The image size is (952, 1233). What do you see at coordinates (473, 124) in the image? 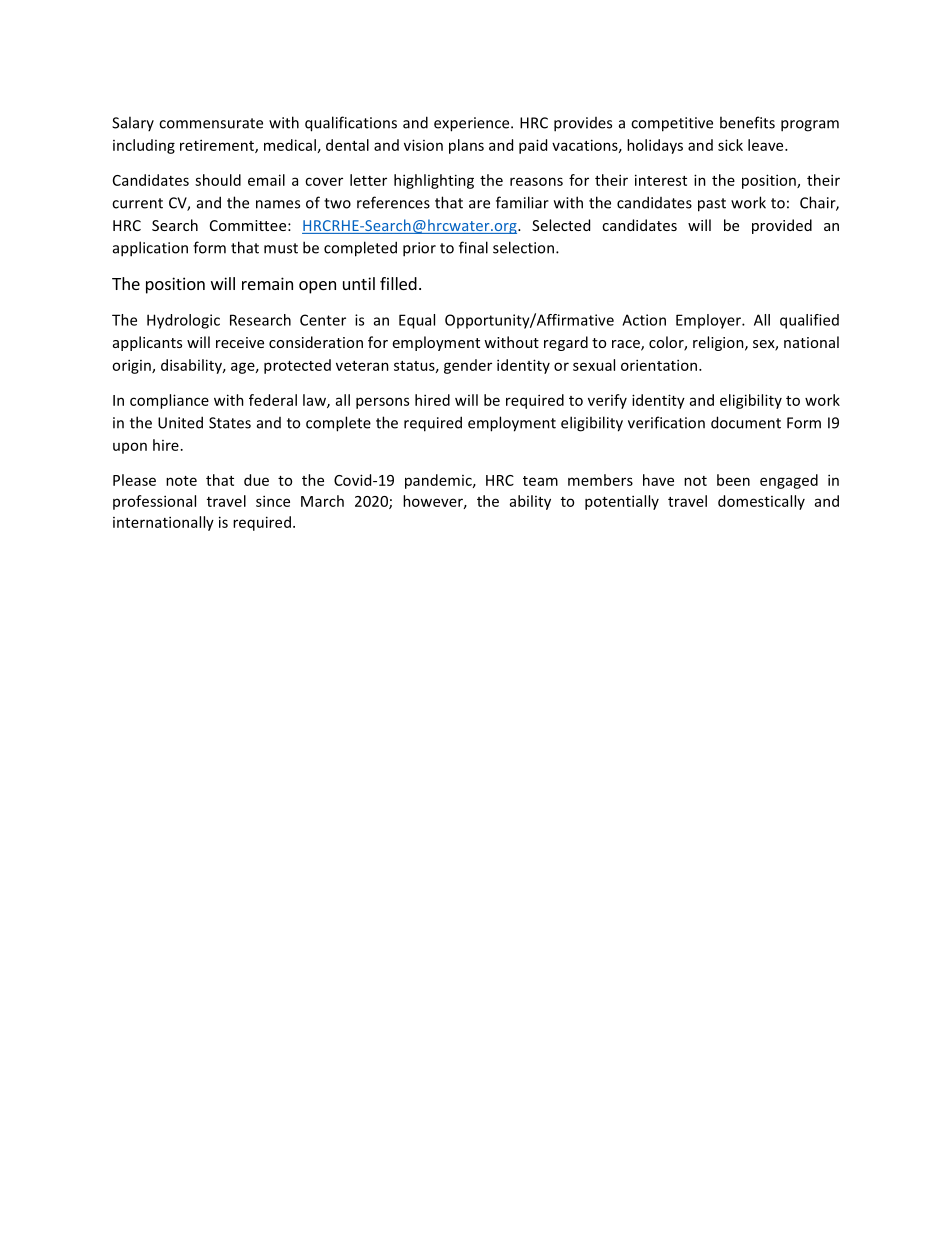
I see `experience` at bounding box center [473, 124].
